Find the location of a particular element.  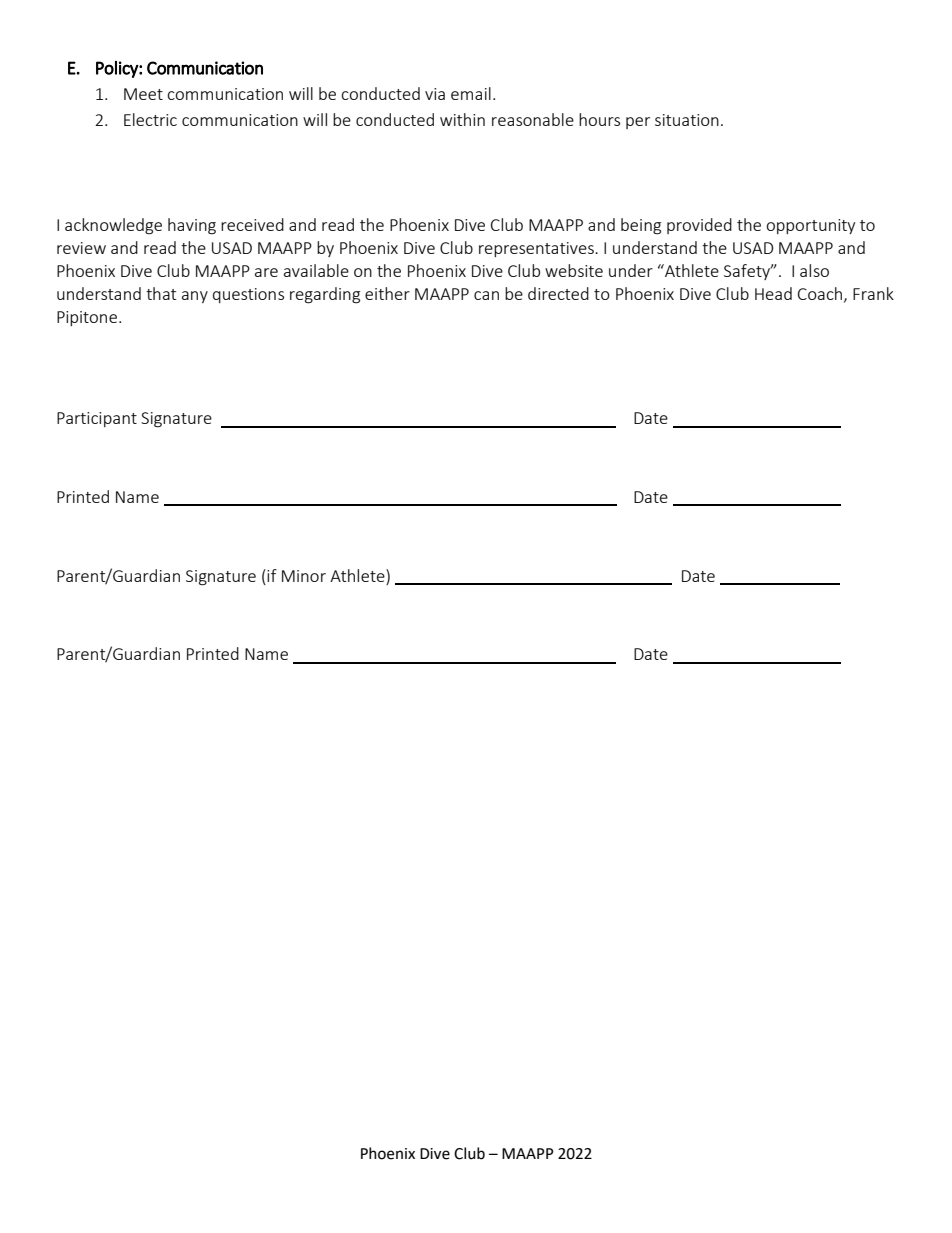

any is located at coordinates (195, 297).
